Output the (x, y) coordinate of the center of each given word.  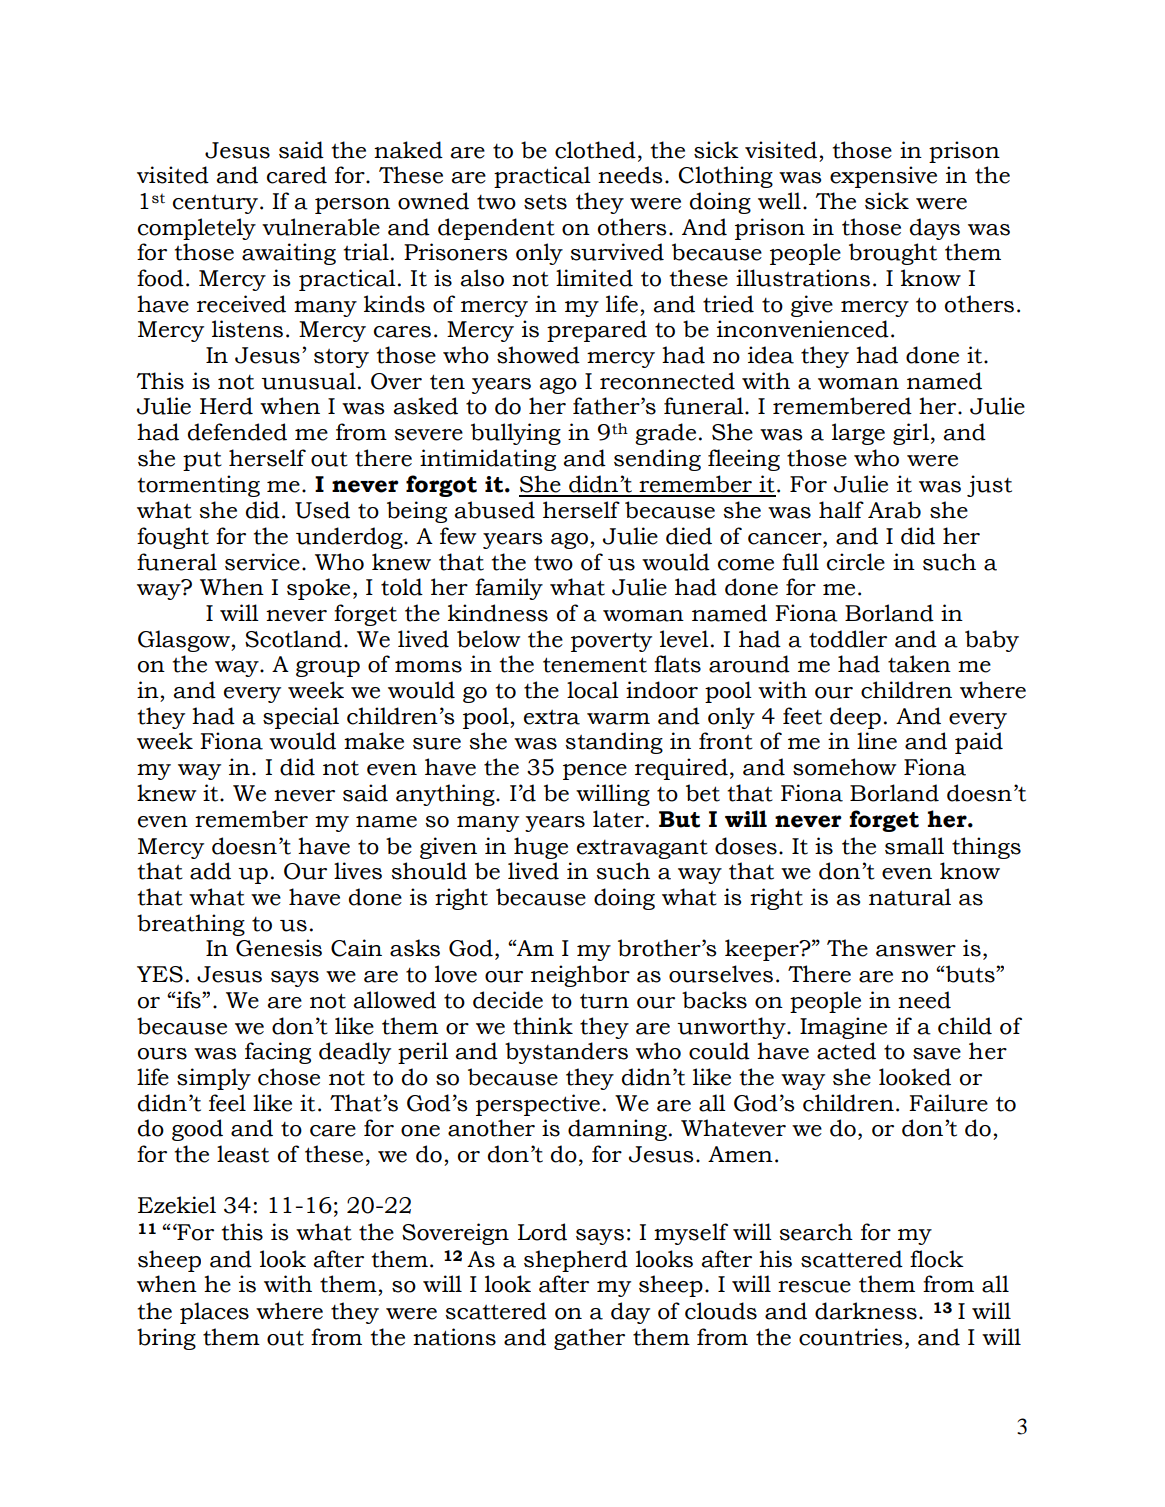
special (301, 718)
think (543, 1026)
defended (237, 432)
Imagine (843, 1028)
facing (278, 1053)
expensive (883, 177)
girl (911, 434)
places (214, 1313)
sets (545, 202)
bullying (516, 434)
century (217, 204)
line (877, 741)
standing (614, 743)
